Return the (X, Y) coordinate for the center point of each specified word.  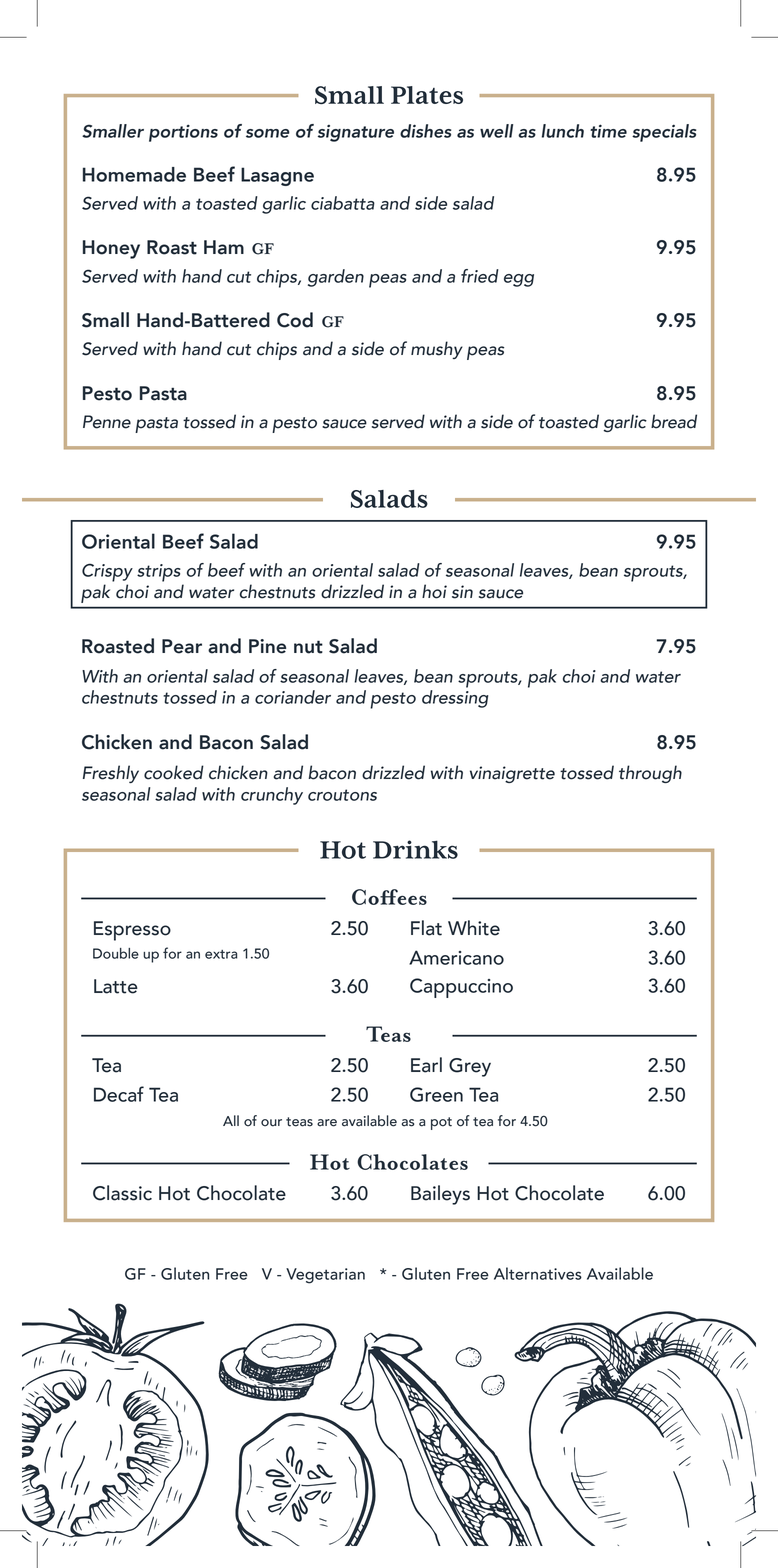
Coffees (389, 897)
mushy (437, 350)
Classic (122, 1193)
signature (356, 133)
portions (183, 133)
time (608, 131)
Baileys (440, 1195)
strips (159, 573)
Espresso (132, 931)
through (650, 774)
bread (674, 421)
